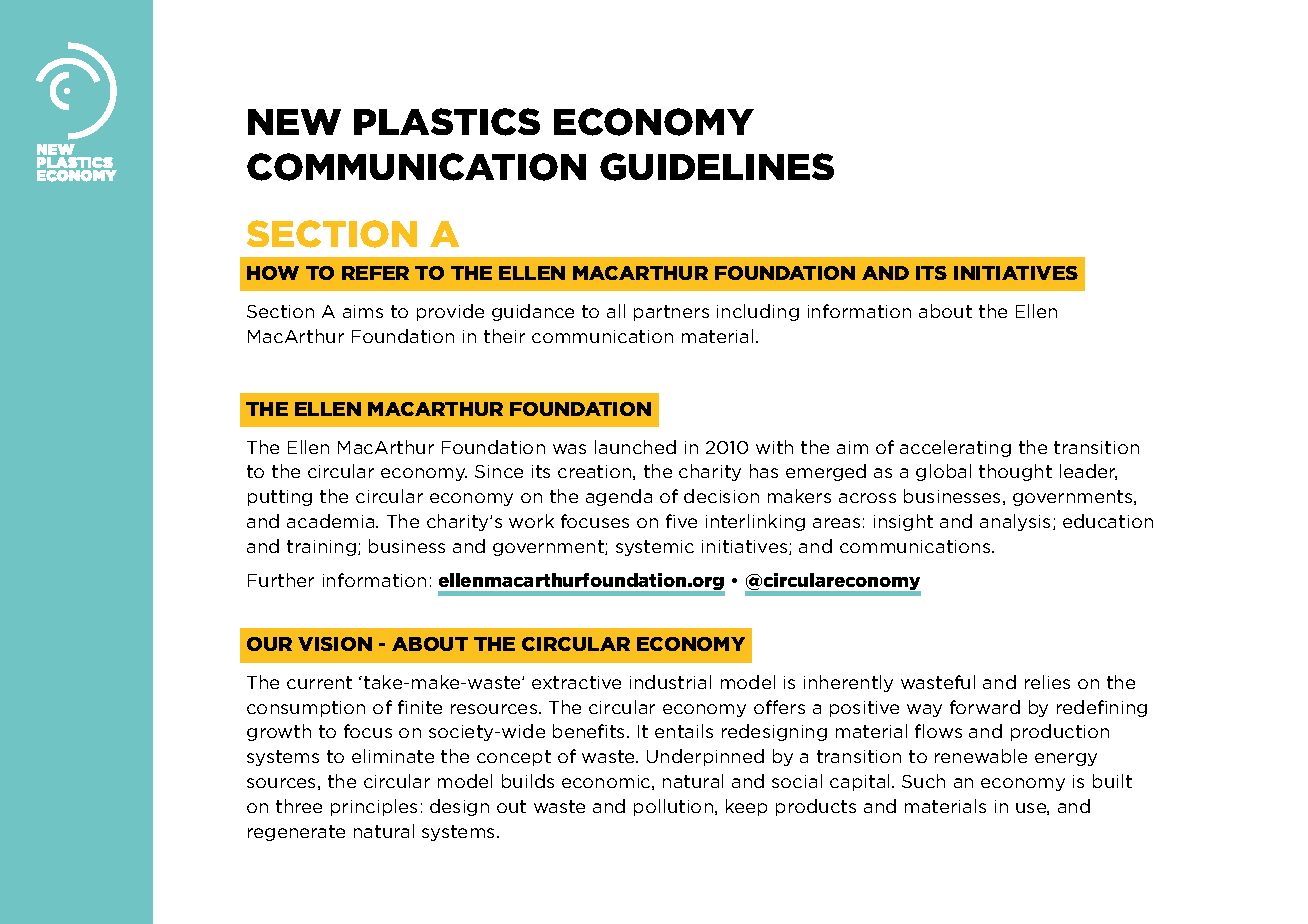 This screenshot has height=924, width=1308. I want to click on putting, so click(280, 498).
